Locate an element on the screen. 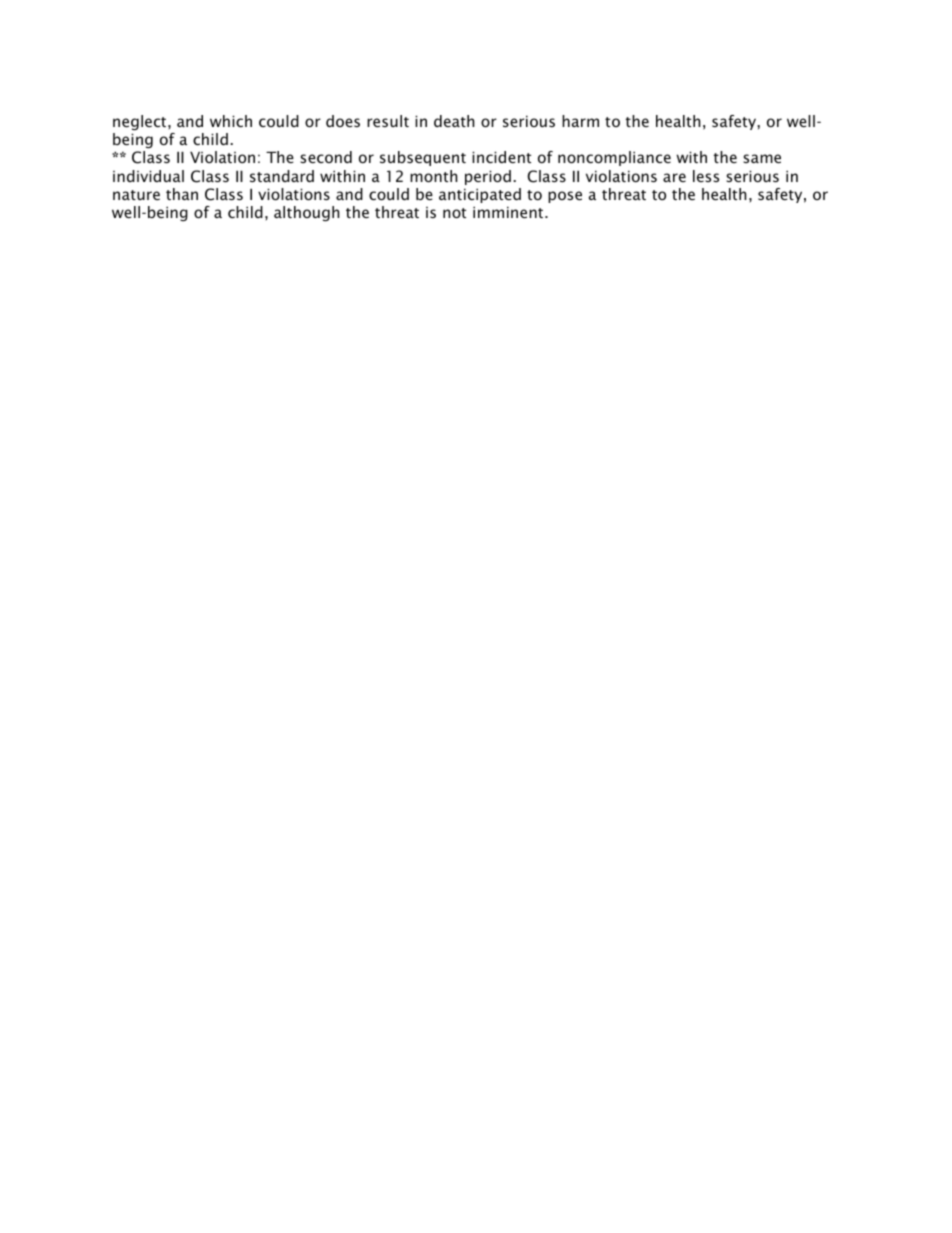  noncompliance is located at coordinates (614, 158).
